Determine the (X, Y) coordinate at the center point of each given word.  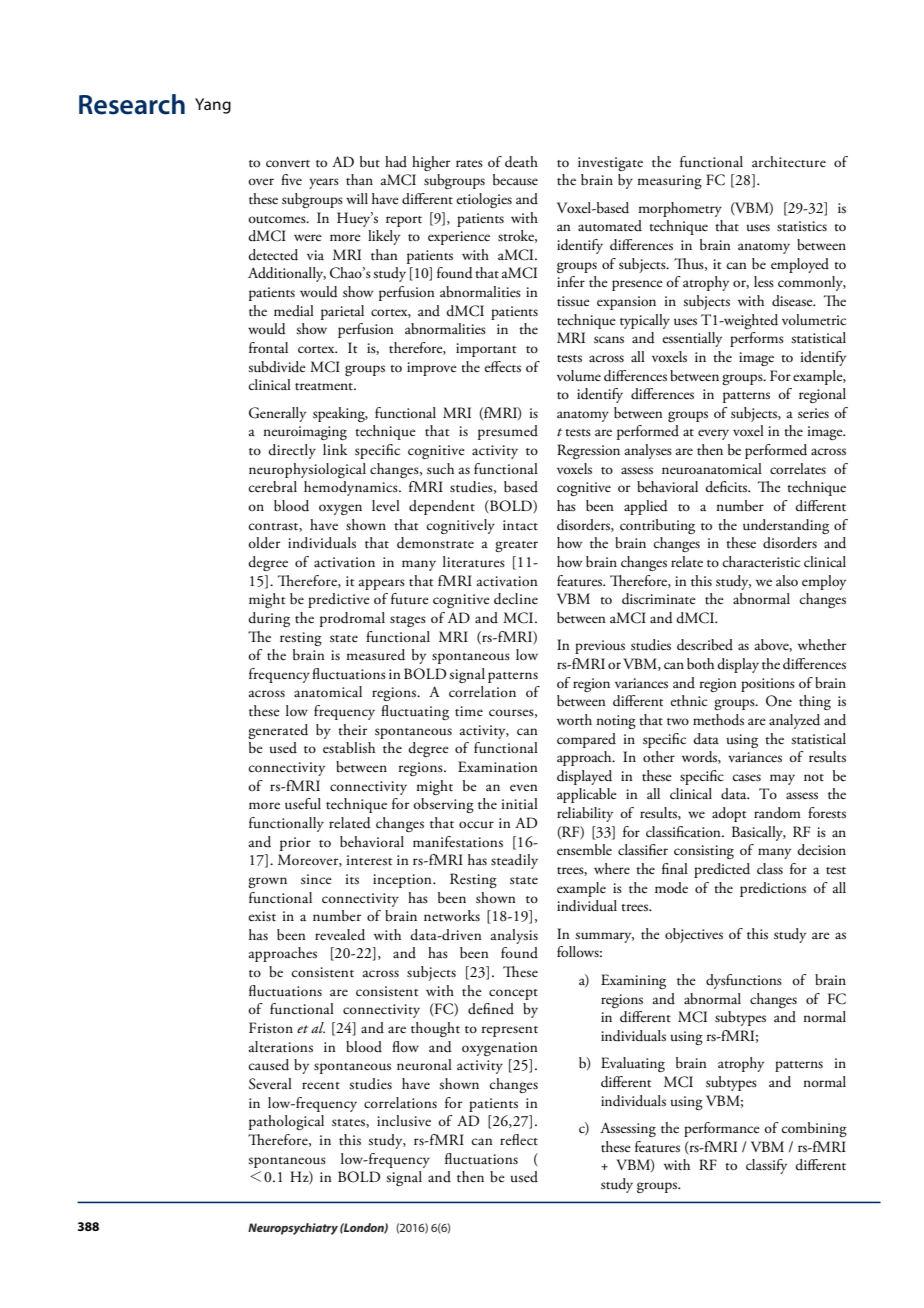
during (269, 619)
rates (469, 164)
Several (270, 1084)
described (705, 645)
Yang (213, 106)
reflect (519, 1139)
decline (516, 599)
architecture (789, 162)
